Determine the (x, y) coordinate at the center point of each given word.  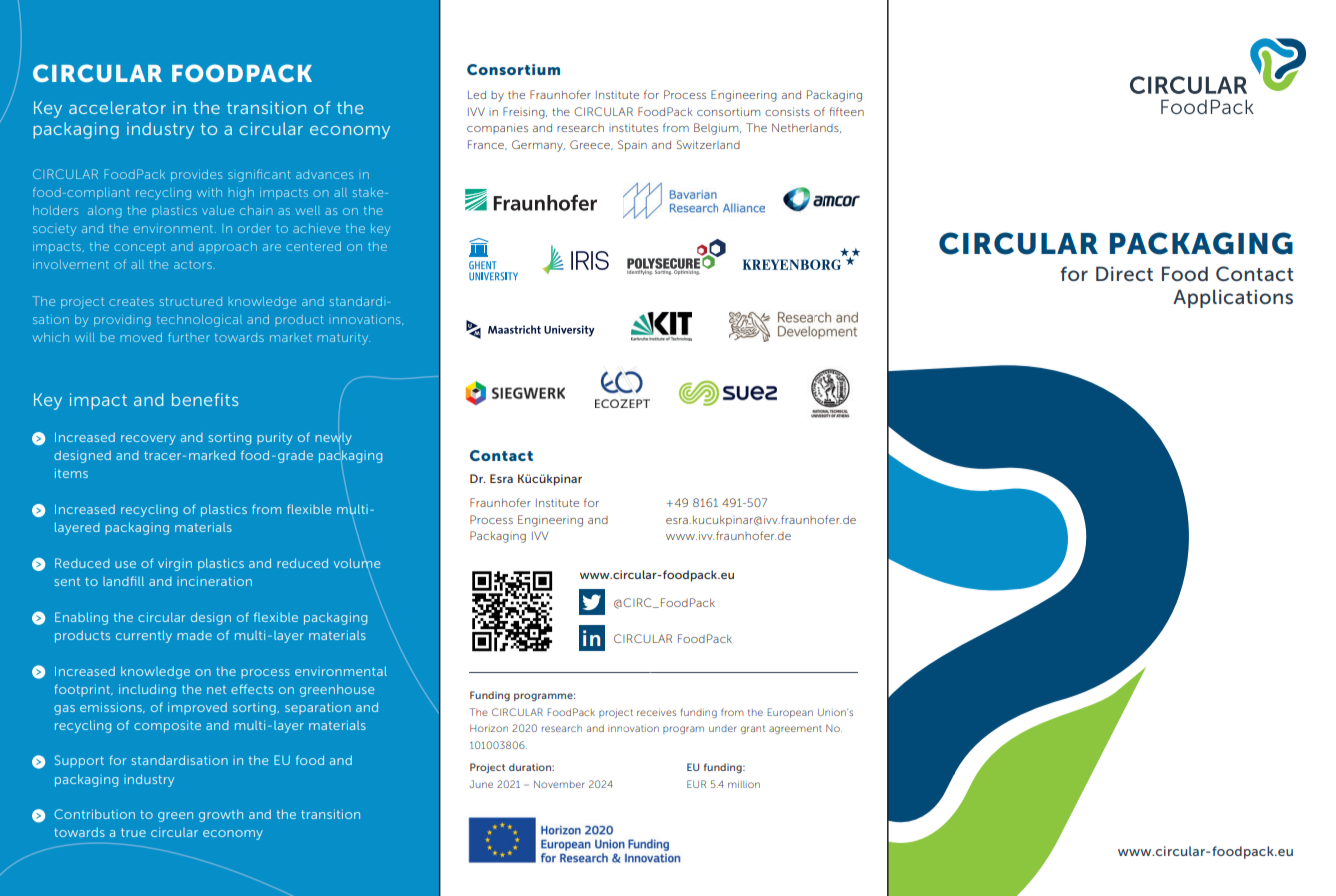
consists (787, 111)
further (189, 337)
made (194, 635)
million (744, 784)
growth (221, 815)
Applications (1233, 298)
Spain (632, 145)
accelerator (117, 107)
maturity (344, 339)
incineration (214, 581)
